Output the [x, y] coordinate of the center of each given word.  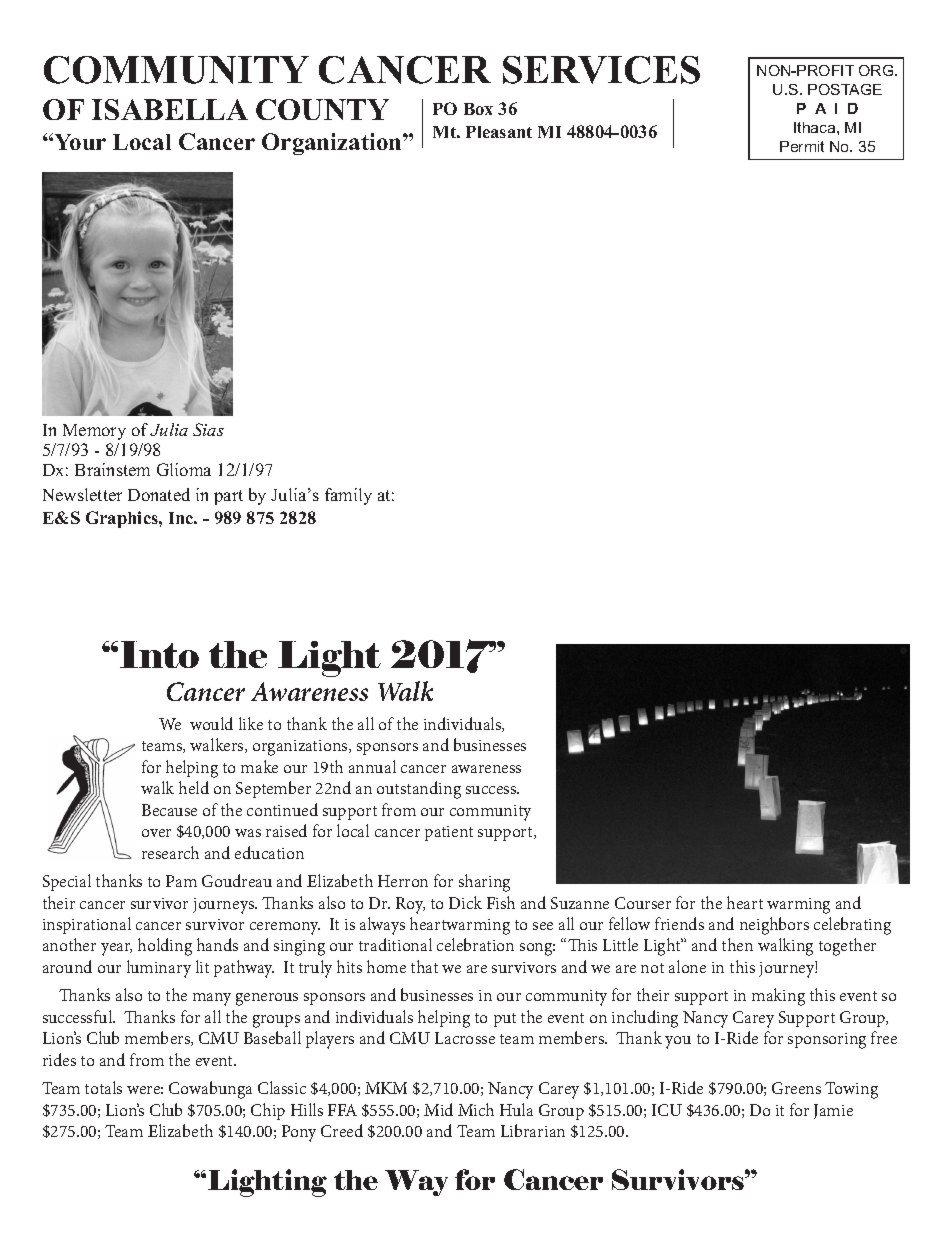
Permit [802, 146]
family [348, 496]
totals [103, 1087]
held [194, 787]
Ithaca [816, 127]
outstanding [419, 790]
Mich [476, 1109]
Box [478, 109]
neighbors [774, 926]
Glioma [184, 469]
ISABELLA [170, 109]
